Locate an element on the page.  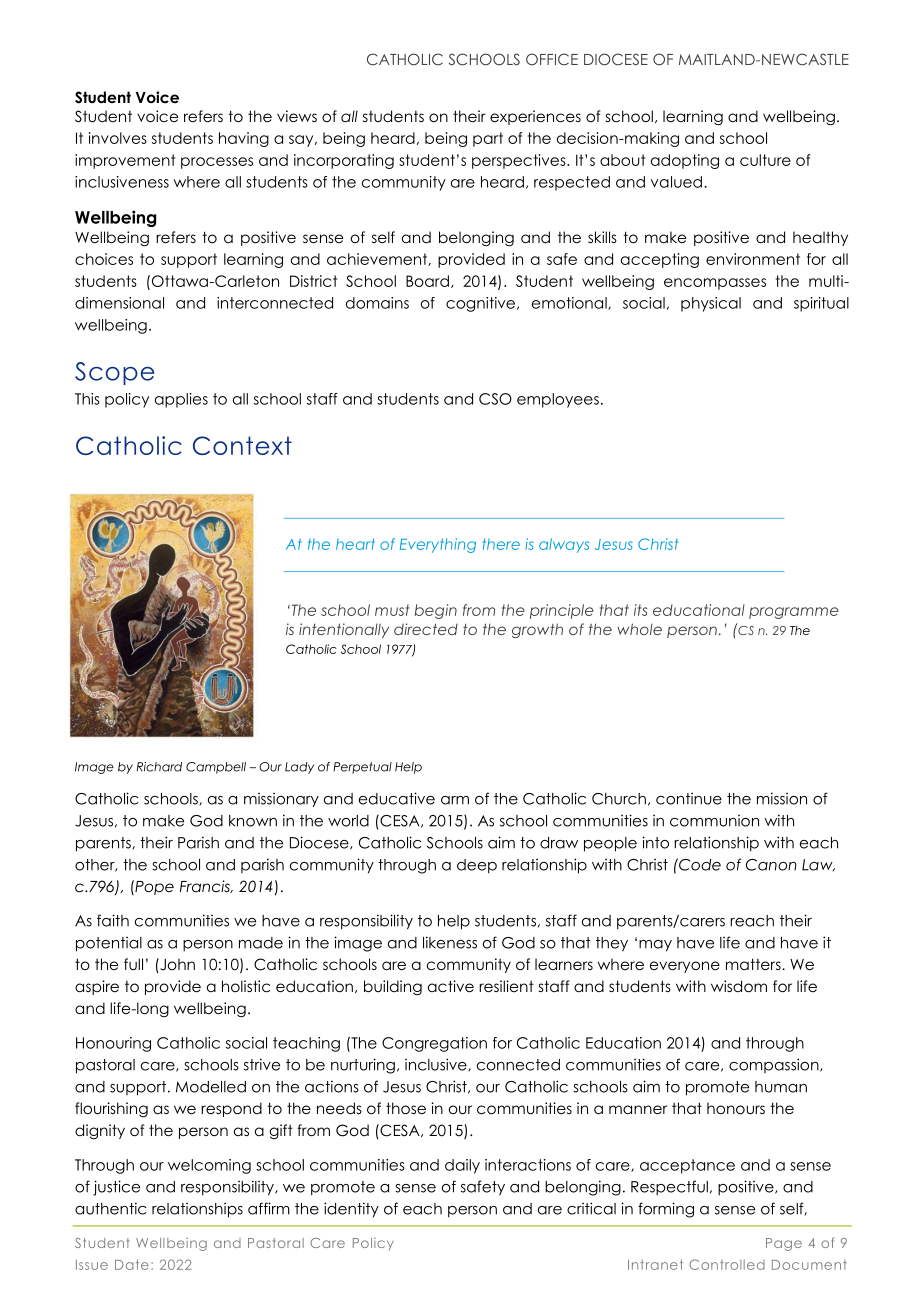
involves is located at coordinates (118, 138).
